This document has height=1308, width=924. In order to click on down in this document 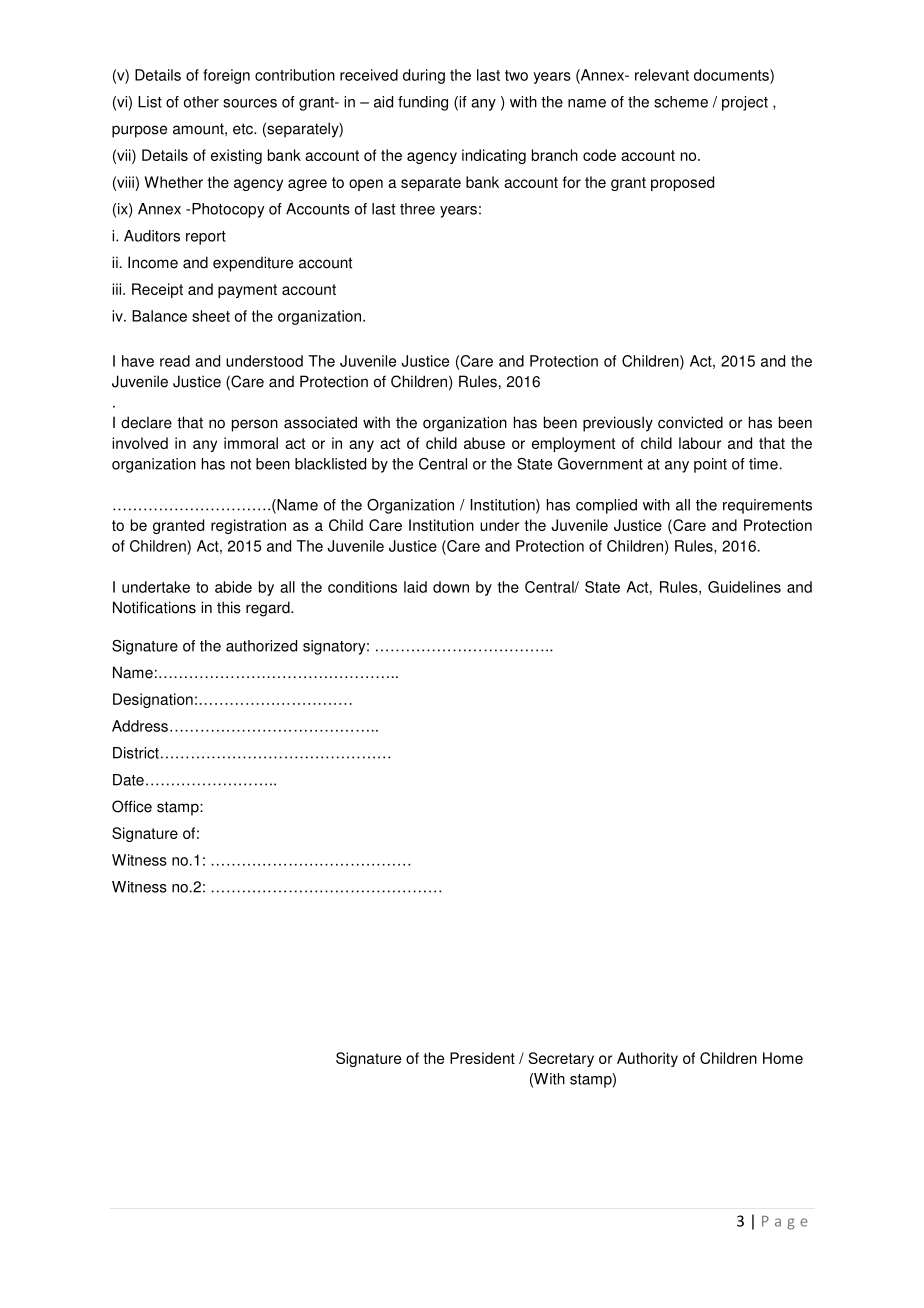, I will do `click(451, 587)`.
